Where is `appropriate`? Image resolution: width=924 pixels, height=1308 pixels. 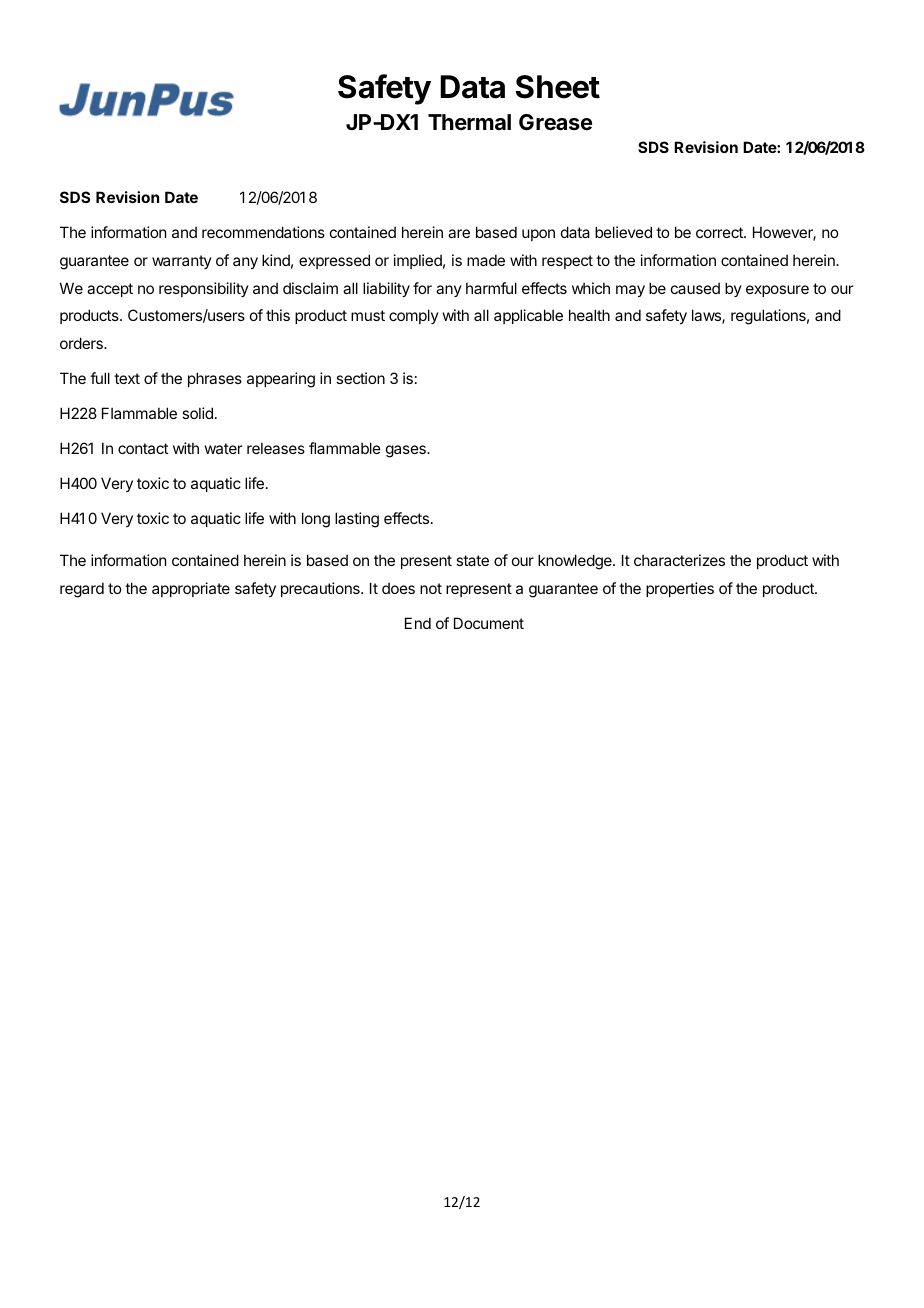
appropriate is located at coordinates (191, 589).
